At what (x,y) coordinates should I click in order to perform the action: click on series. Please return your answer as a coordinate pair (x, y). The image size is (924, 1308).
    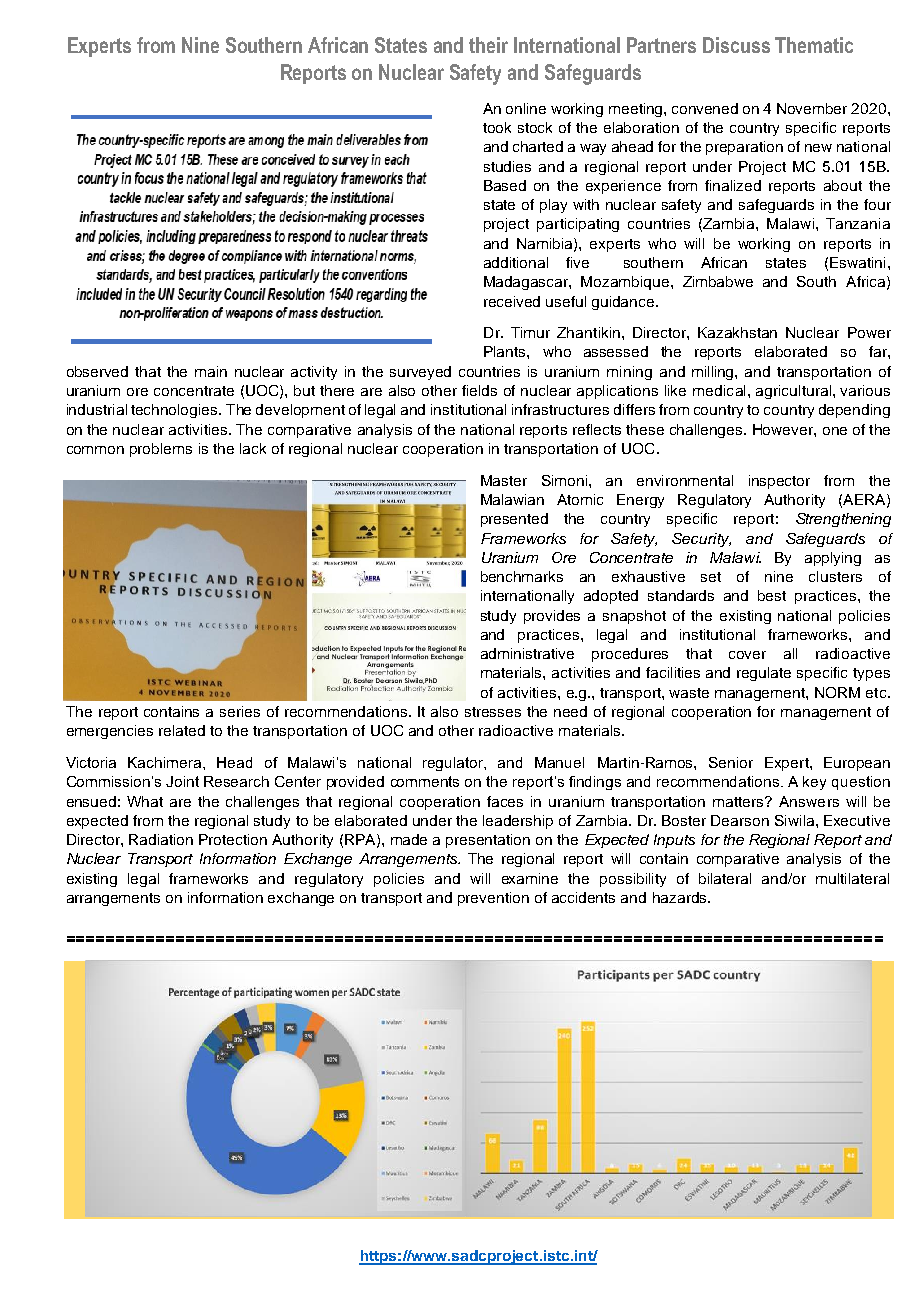
    Looking at the image, I should click on (240, 711).
